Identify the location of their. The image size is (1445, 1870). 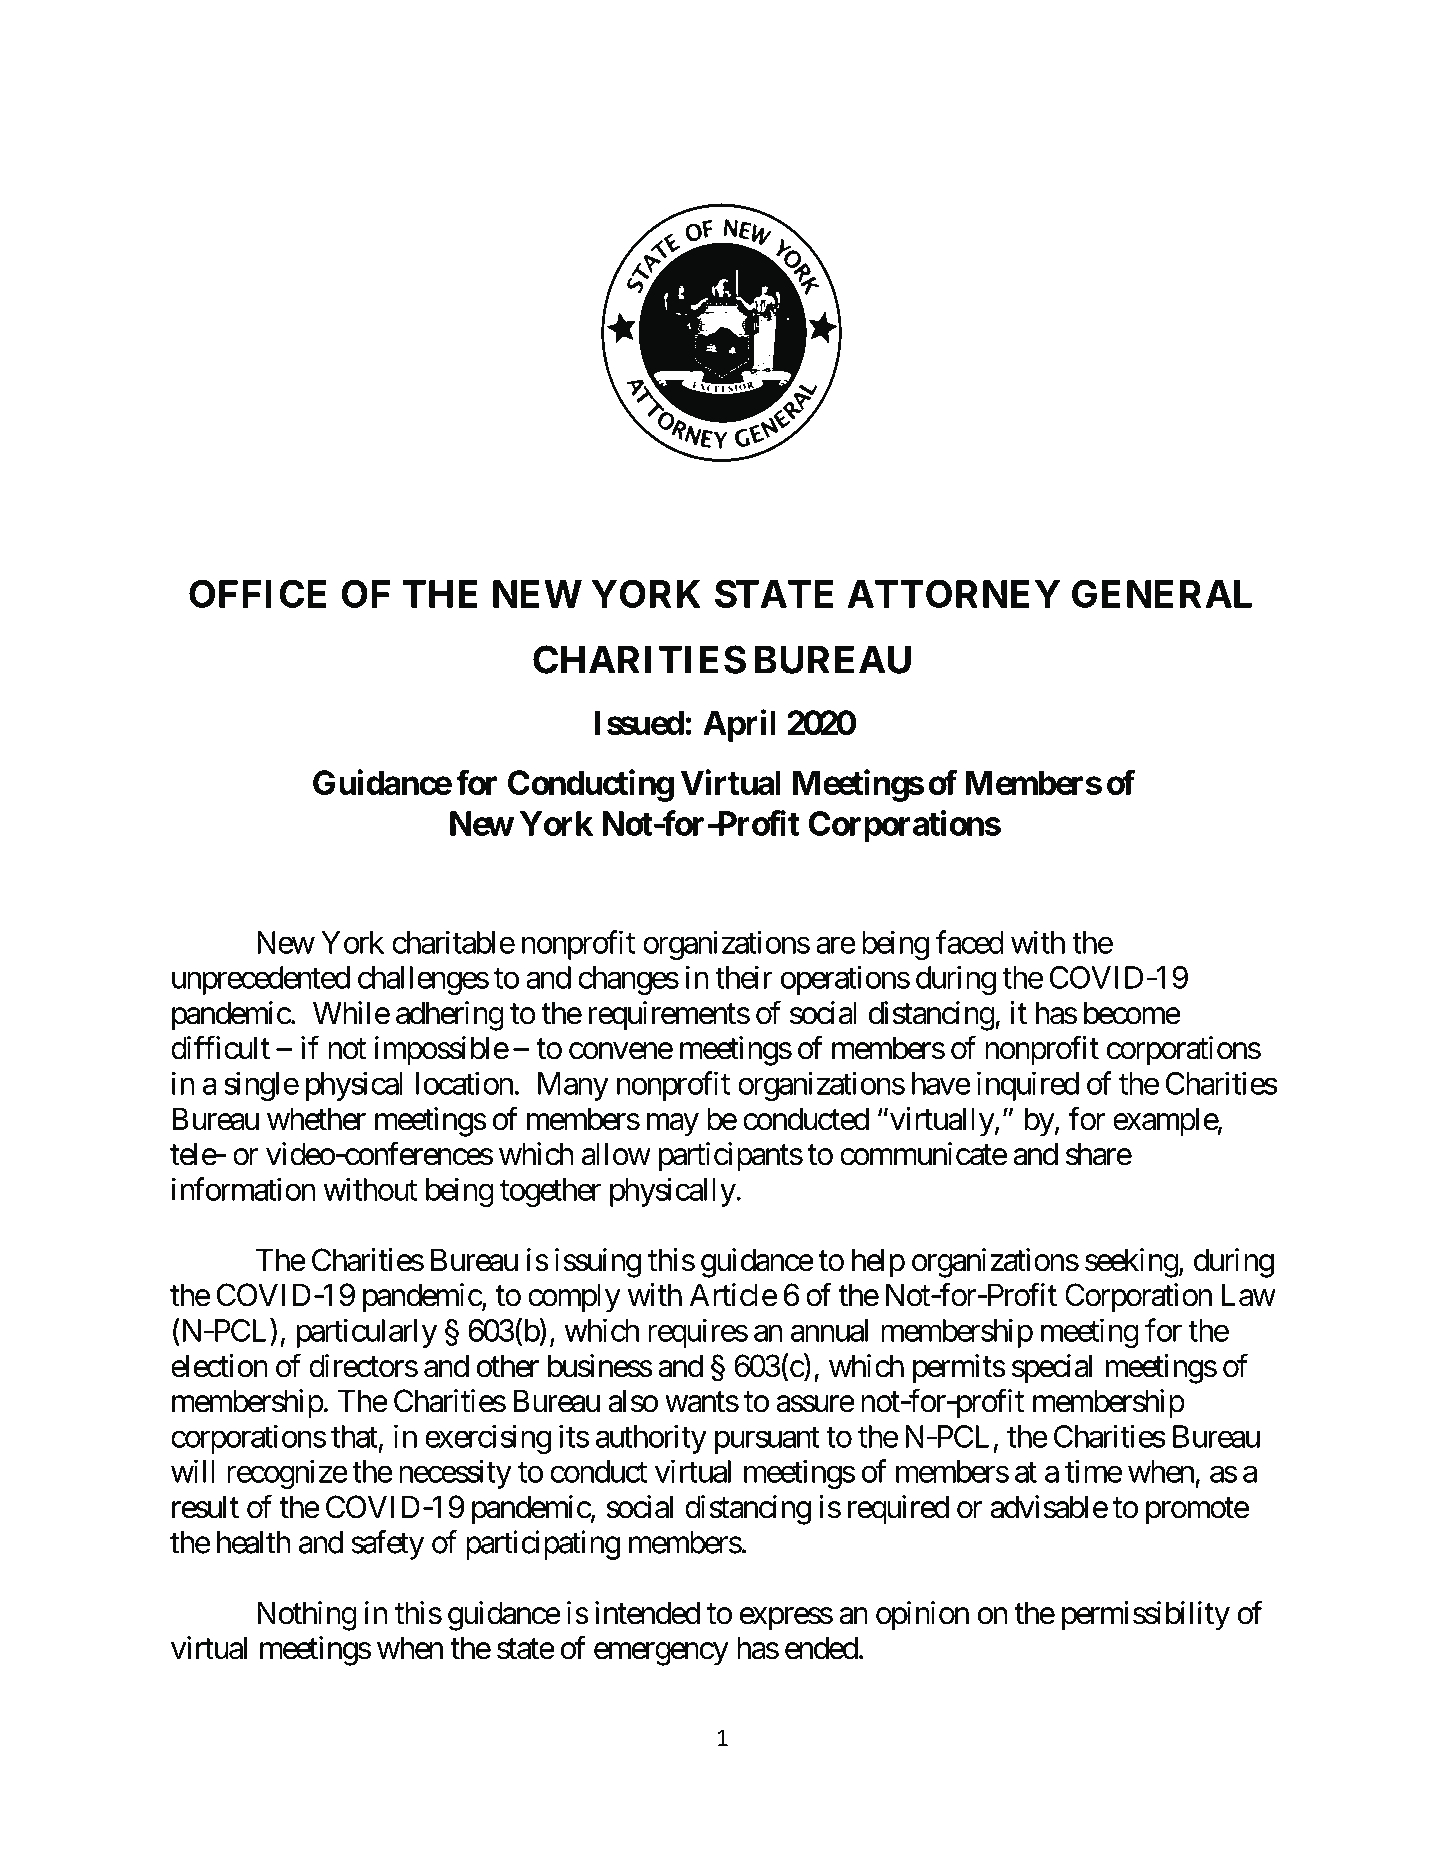
(744, 977).
